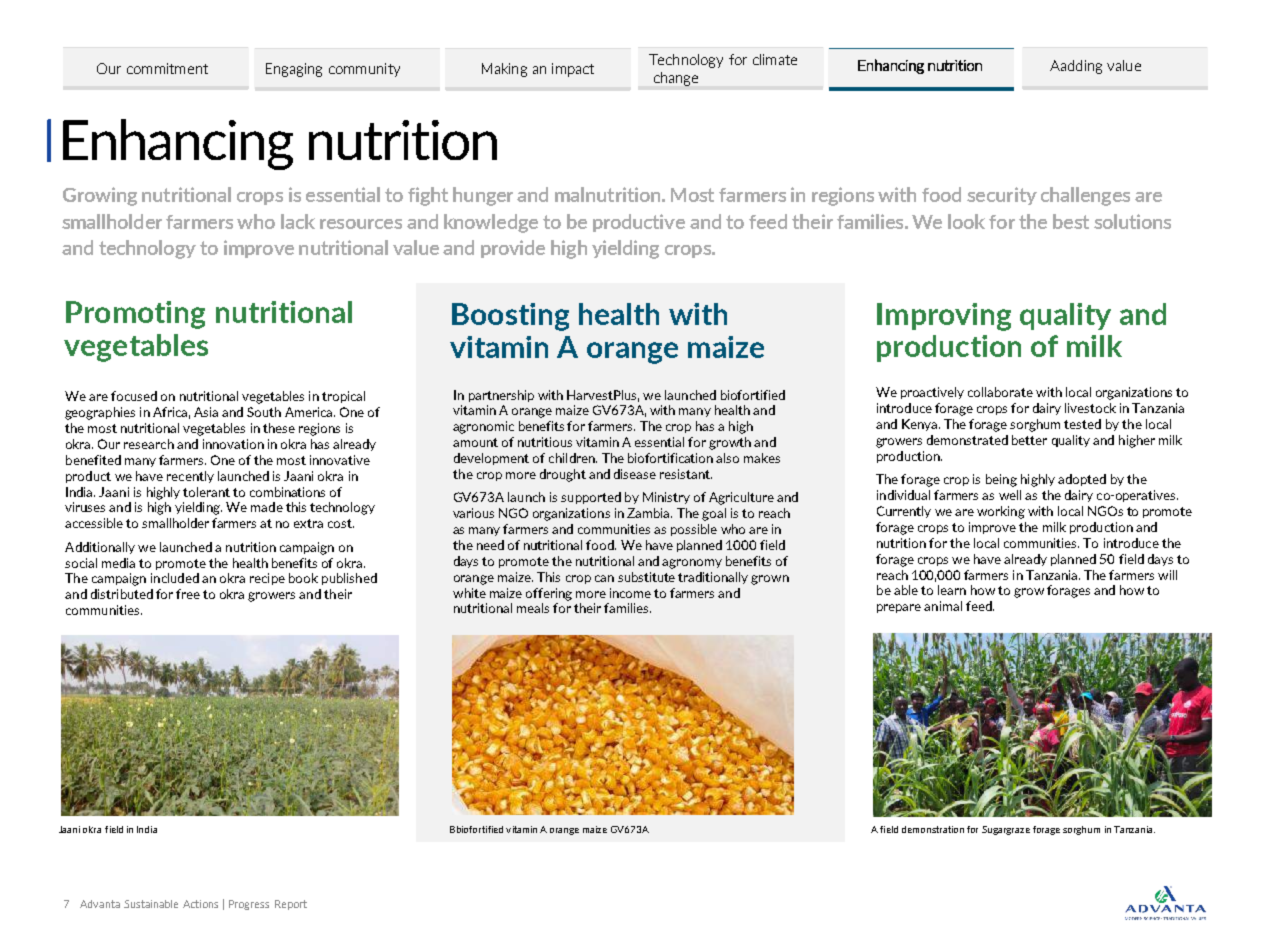 This screenshot has height=952, width=1270. I want to click on demonstration, so click(933, 829).
